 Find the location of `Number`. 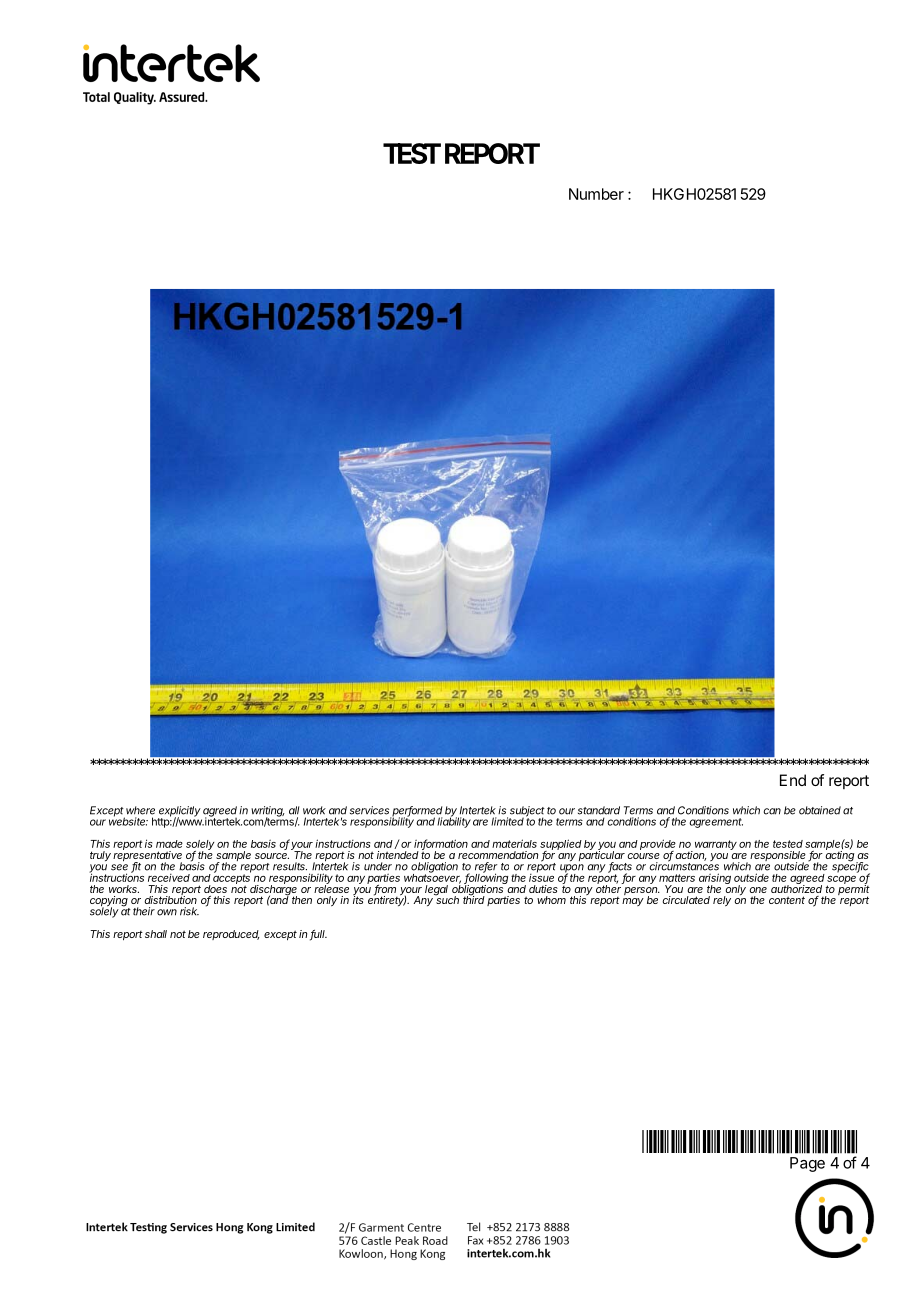

Number is located at coordinates (596, 194).
